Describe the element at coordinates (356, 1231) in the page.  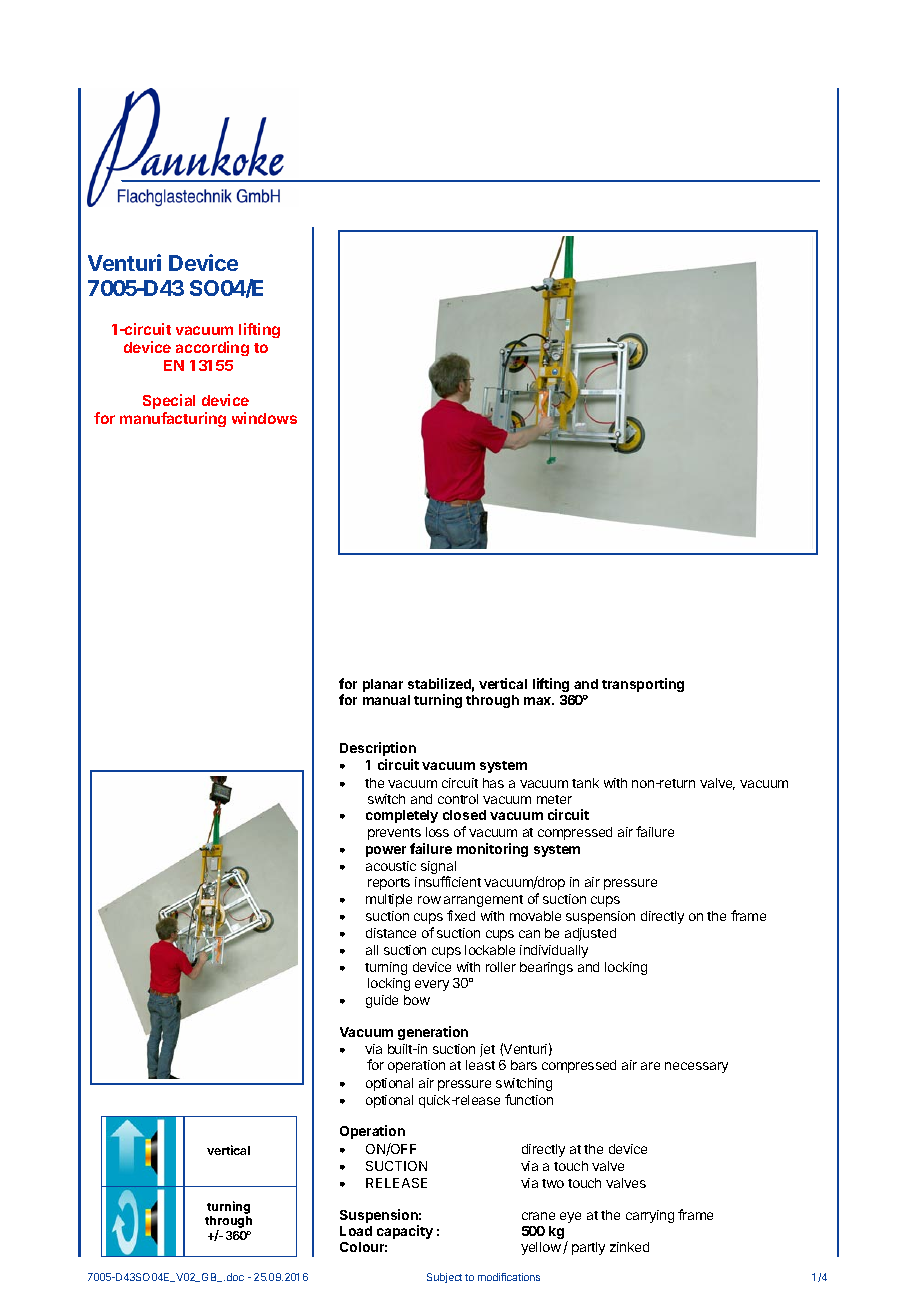
I see `Load` at that location.
